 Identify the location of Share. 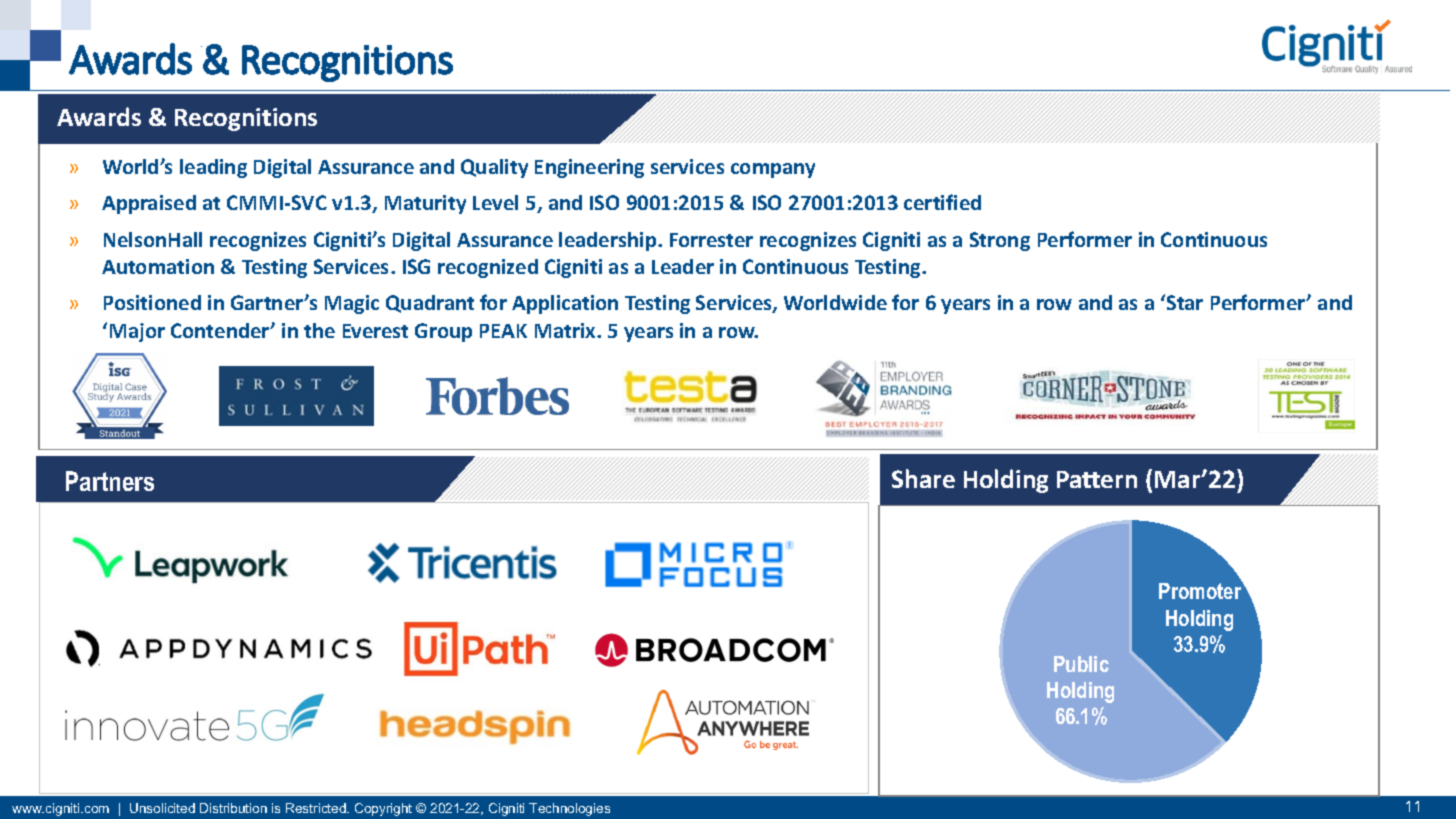
(923, 478).
